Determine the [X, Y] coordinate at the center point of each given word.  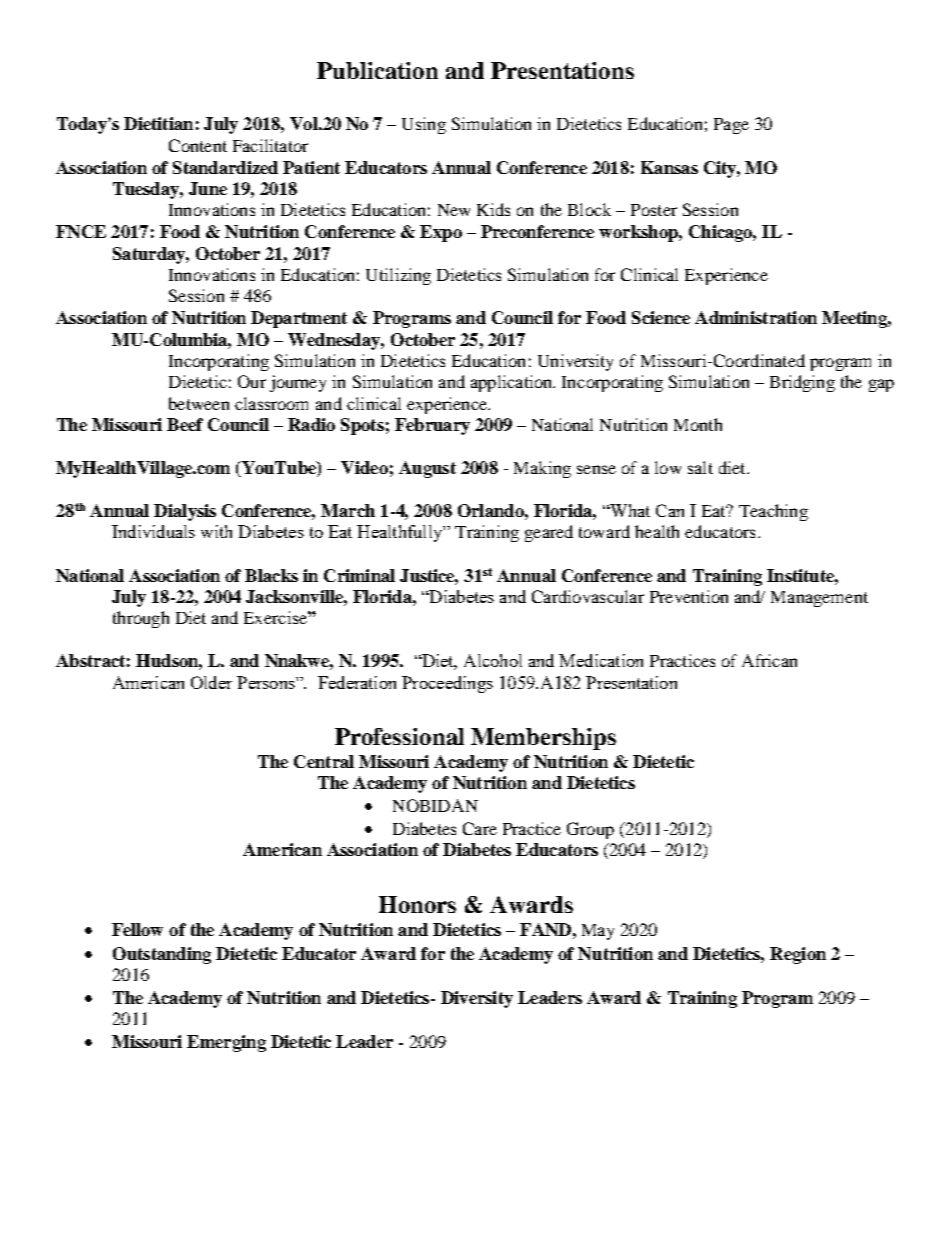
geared [549, 533]
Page [731, 126]
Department [299, 319]
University [575, 362]
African [769, 660]
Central [324, 761]
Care [480, 828]
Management [819, 599]
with [216, 531]
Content [198, 145]
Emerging [226, 1043]
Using [424, 125]
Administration [756, 317]
